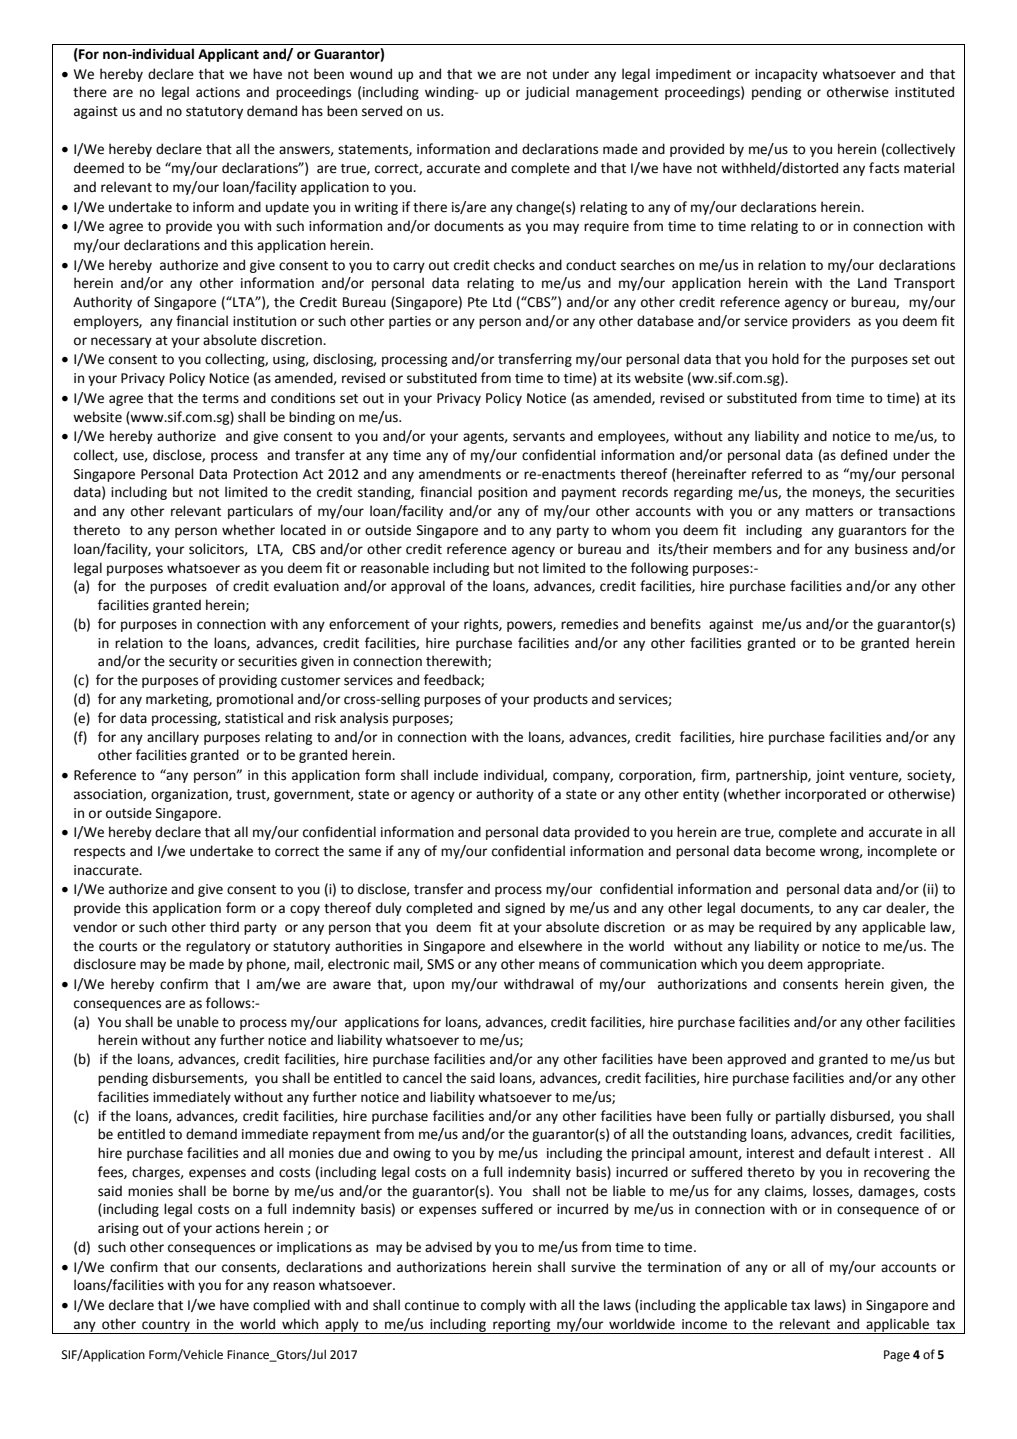  What do you see at coordinates (228, 55) in the screenshot?
I see `Applicant` at bounding box center [228, 55].
